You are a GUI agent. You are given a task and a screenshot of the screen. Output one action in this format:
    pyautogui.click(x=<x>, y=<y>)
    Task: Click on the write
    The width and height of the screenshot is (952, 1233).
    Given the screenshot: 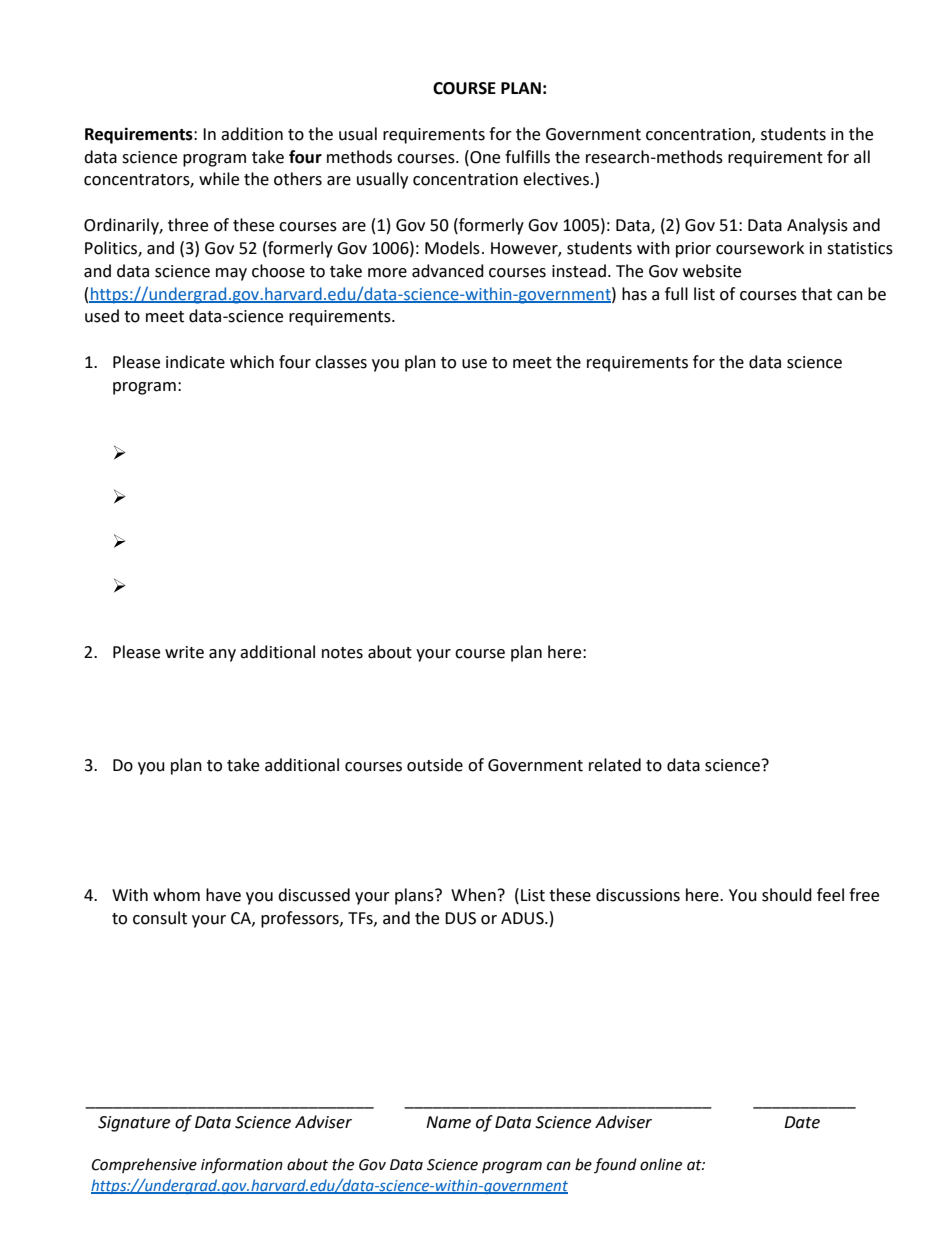 What is the action you would take?
    pyautogui.click(x=184, y=652)
